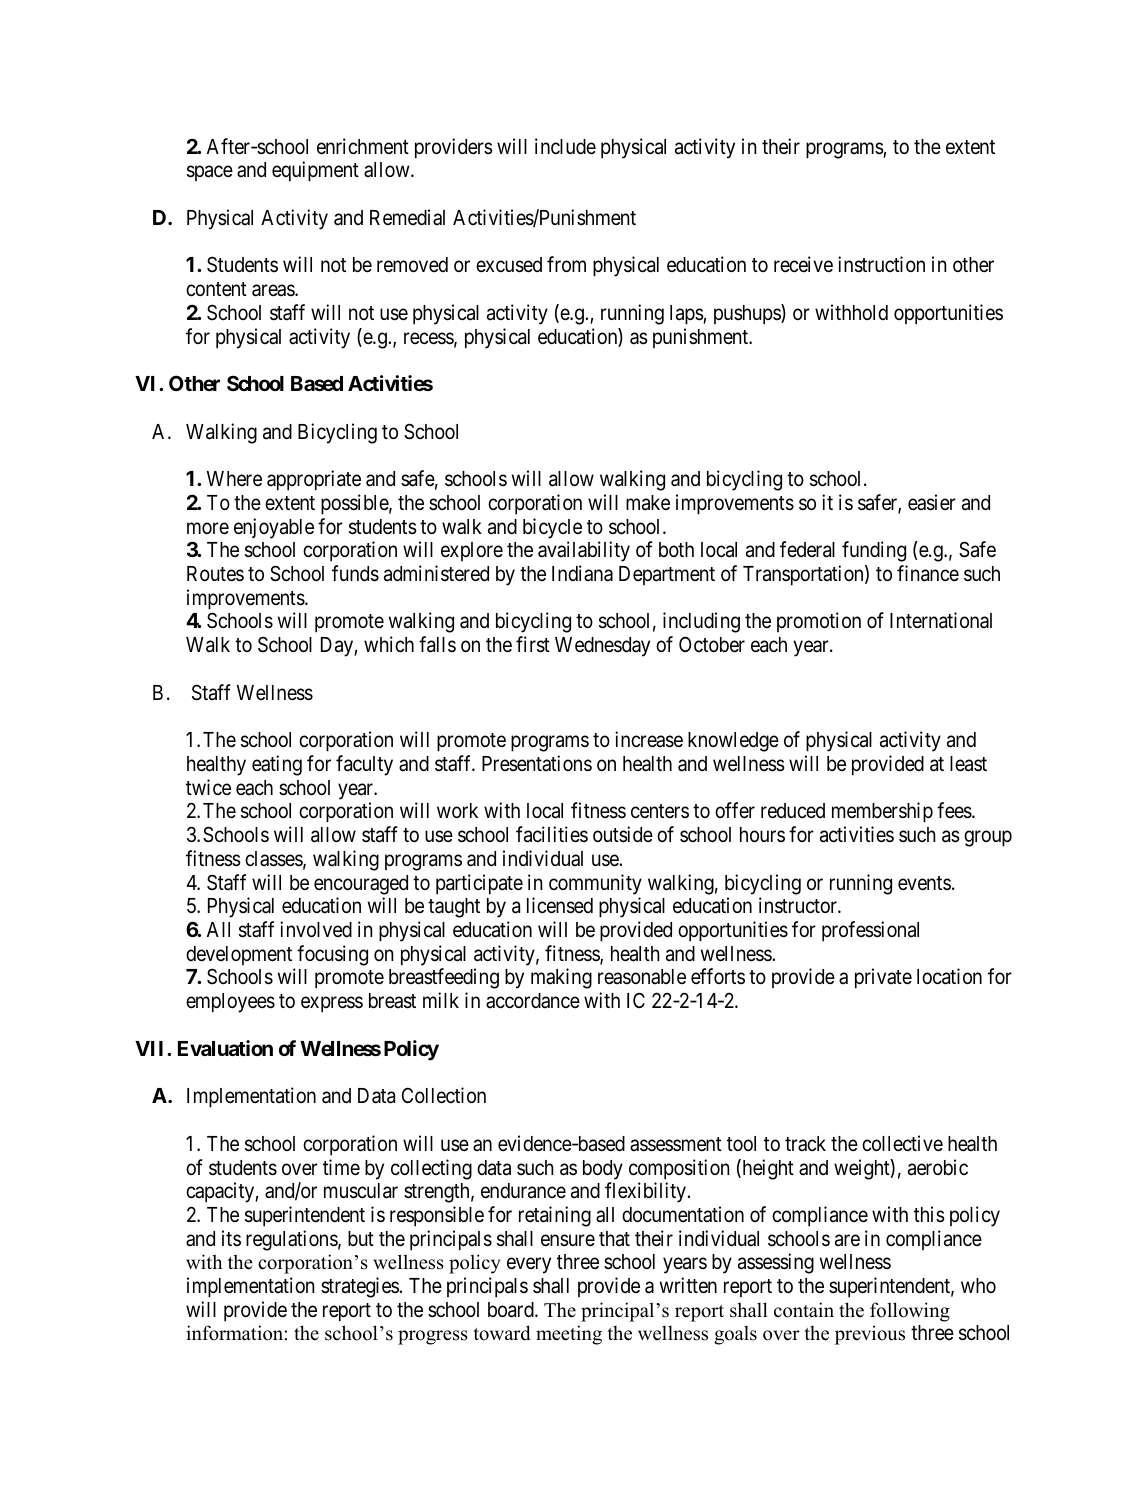 The height and width of the screenshot is (1486, 1148). Describe the element at coordinates (881, 264) in the screenshot. I see `instruction` at that location.
